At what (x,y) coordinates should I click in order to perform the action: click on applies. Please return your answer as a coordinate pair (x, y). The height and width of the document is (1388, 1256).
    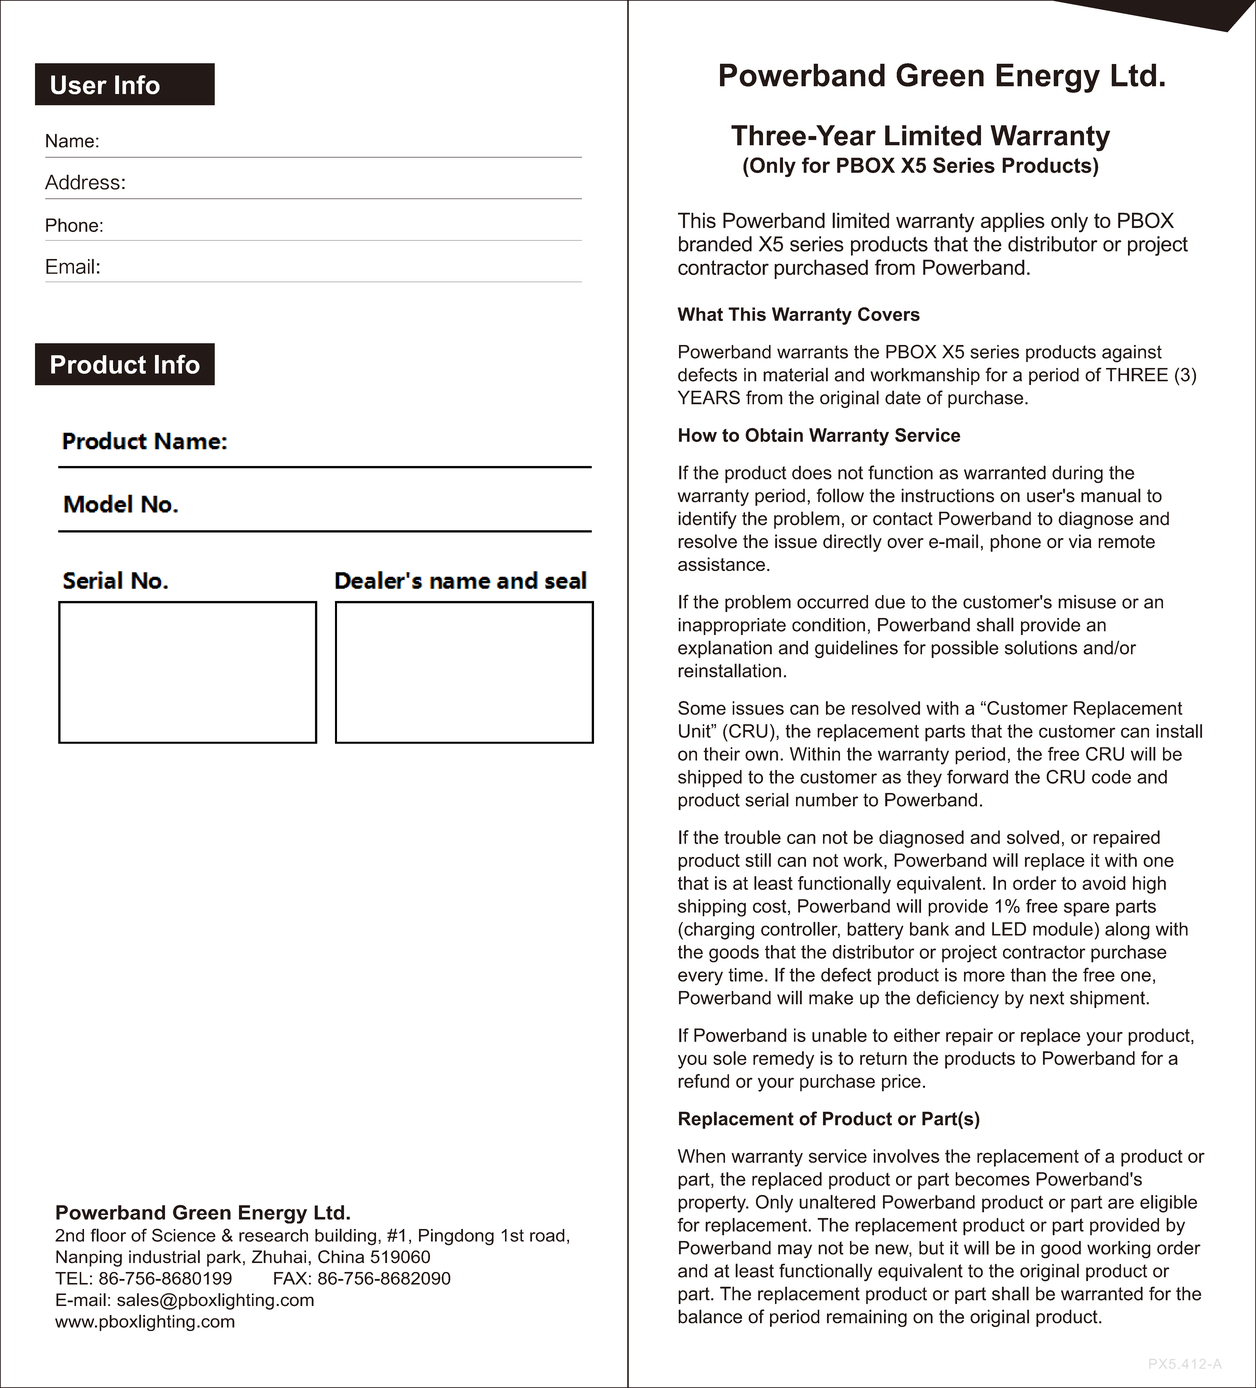
    Looking at the image, I should click on (1013, 222).
